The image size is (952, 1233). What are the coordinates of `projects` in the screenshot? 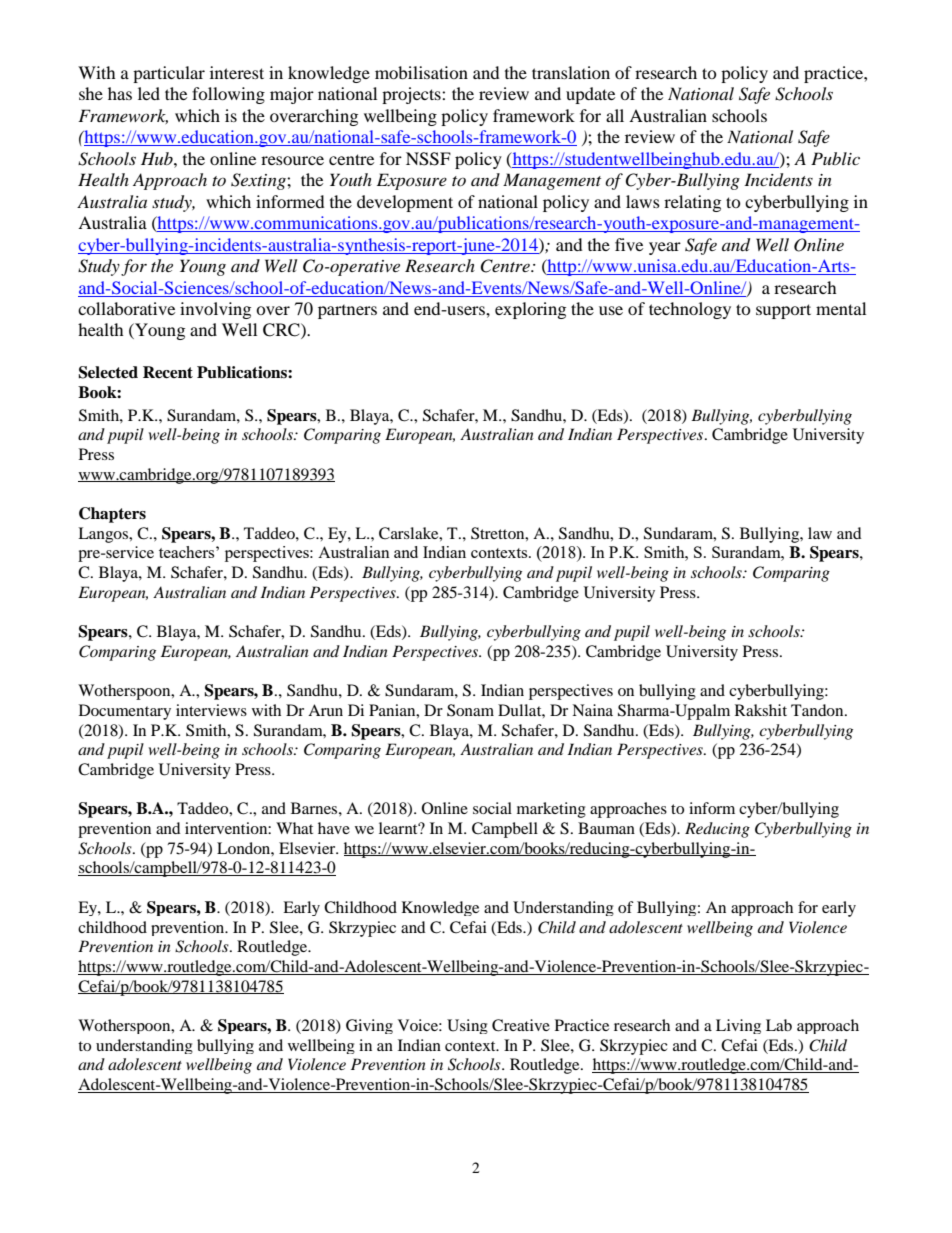 It's located at (412, 95).
